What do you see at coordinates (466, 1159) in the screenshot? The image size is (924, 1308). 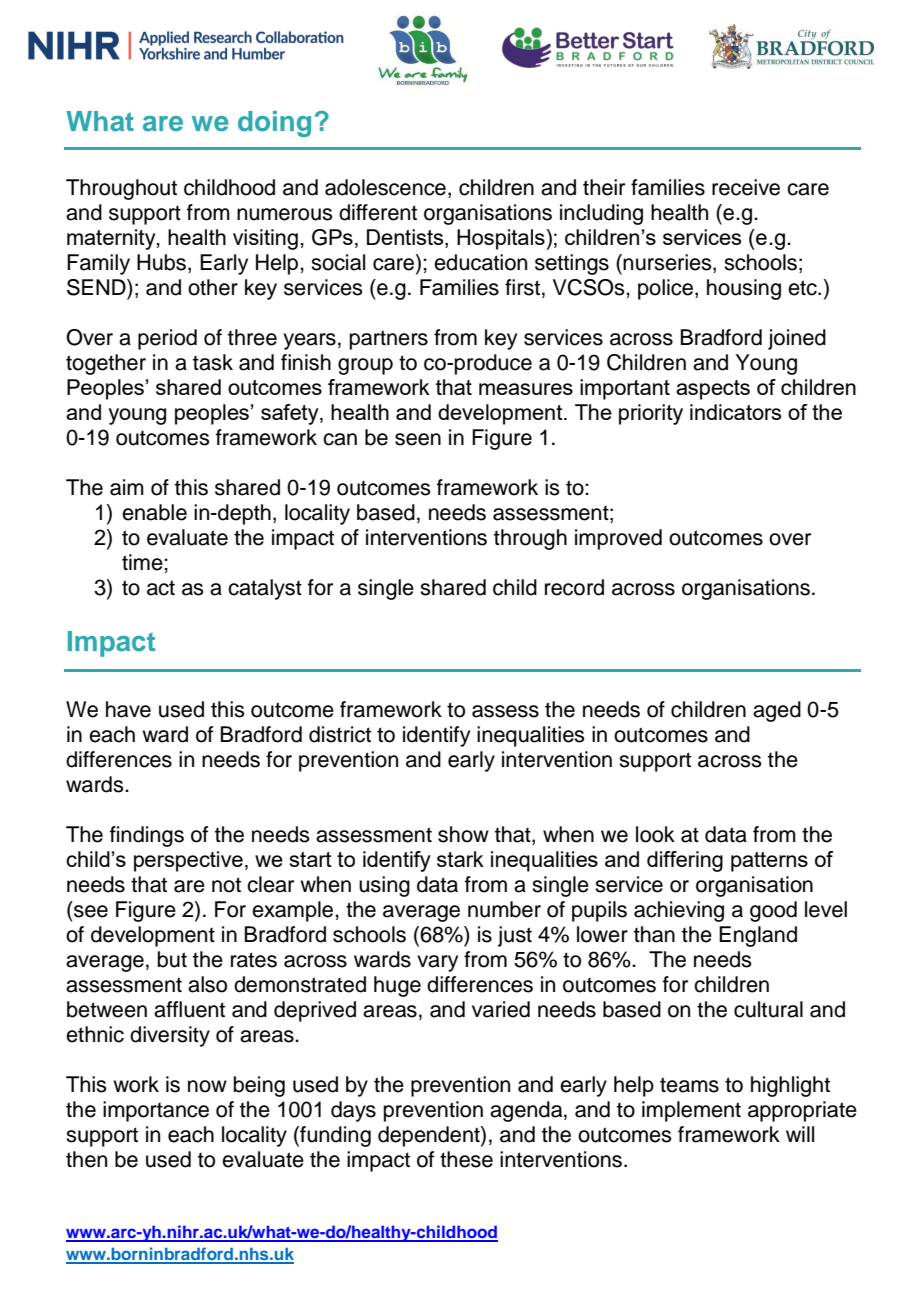 I see `these` at bounding box center [466, 1159].
